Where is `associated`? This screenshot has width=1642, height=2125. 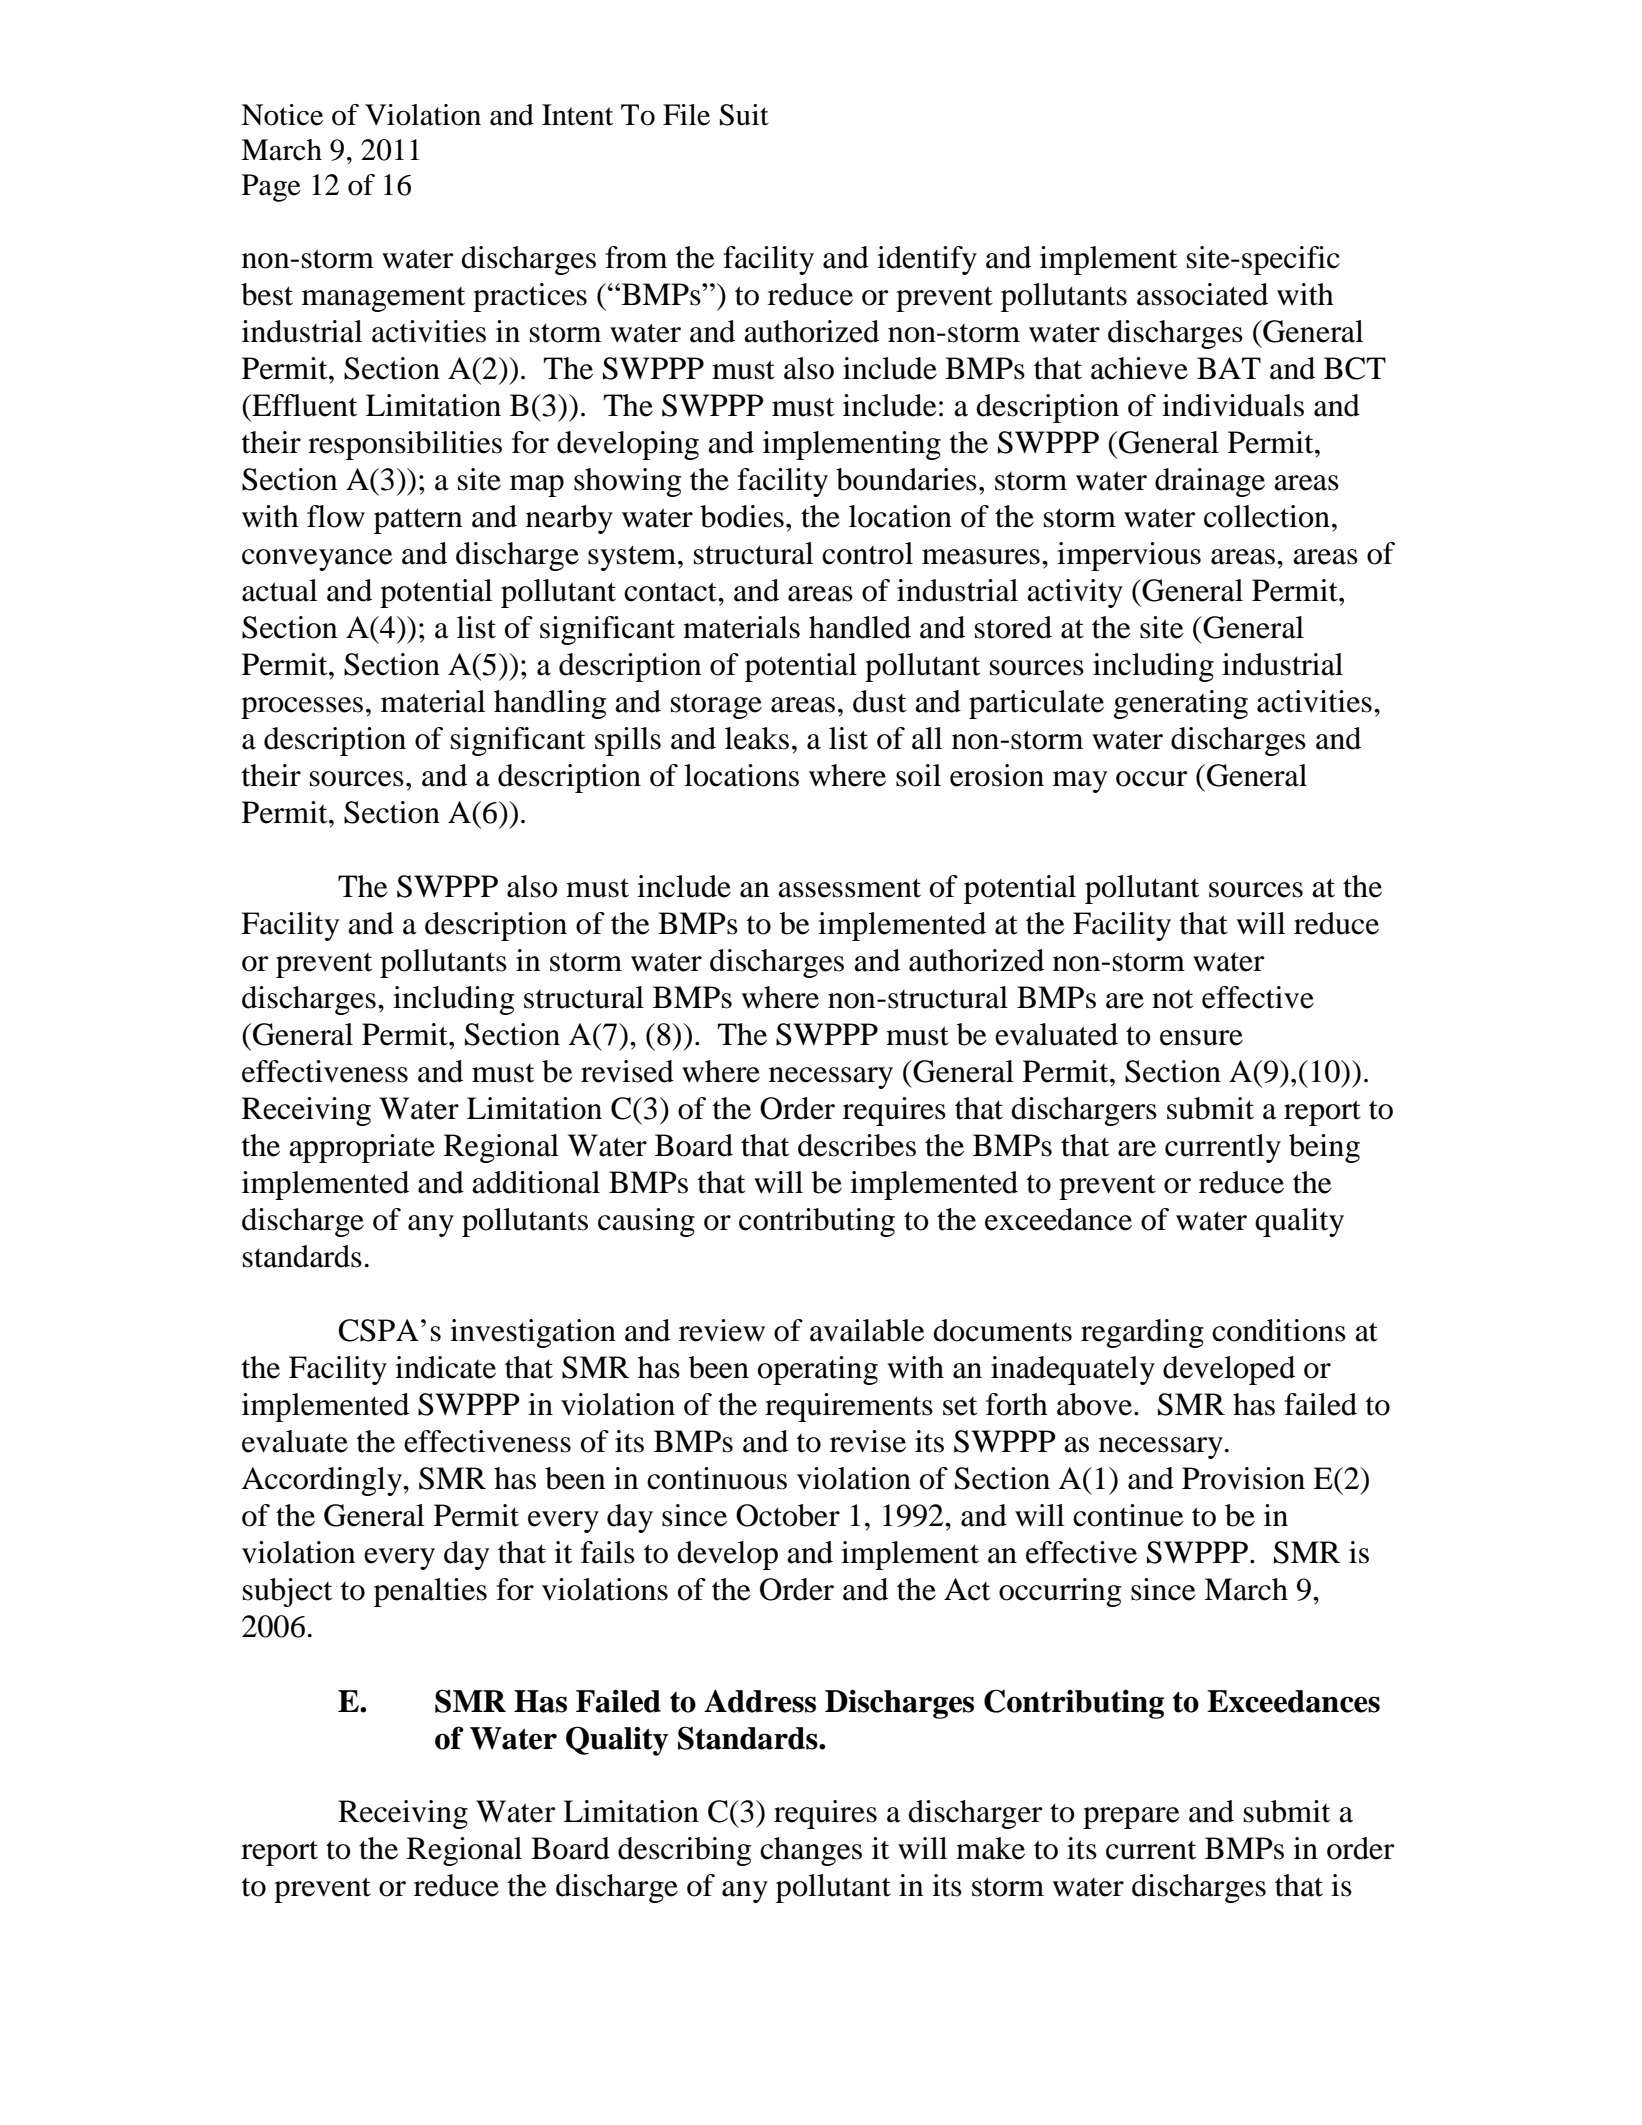
associated is located at coordinates (1202, 294).
